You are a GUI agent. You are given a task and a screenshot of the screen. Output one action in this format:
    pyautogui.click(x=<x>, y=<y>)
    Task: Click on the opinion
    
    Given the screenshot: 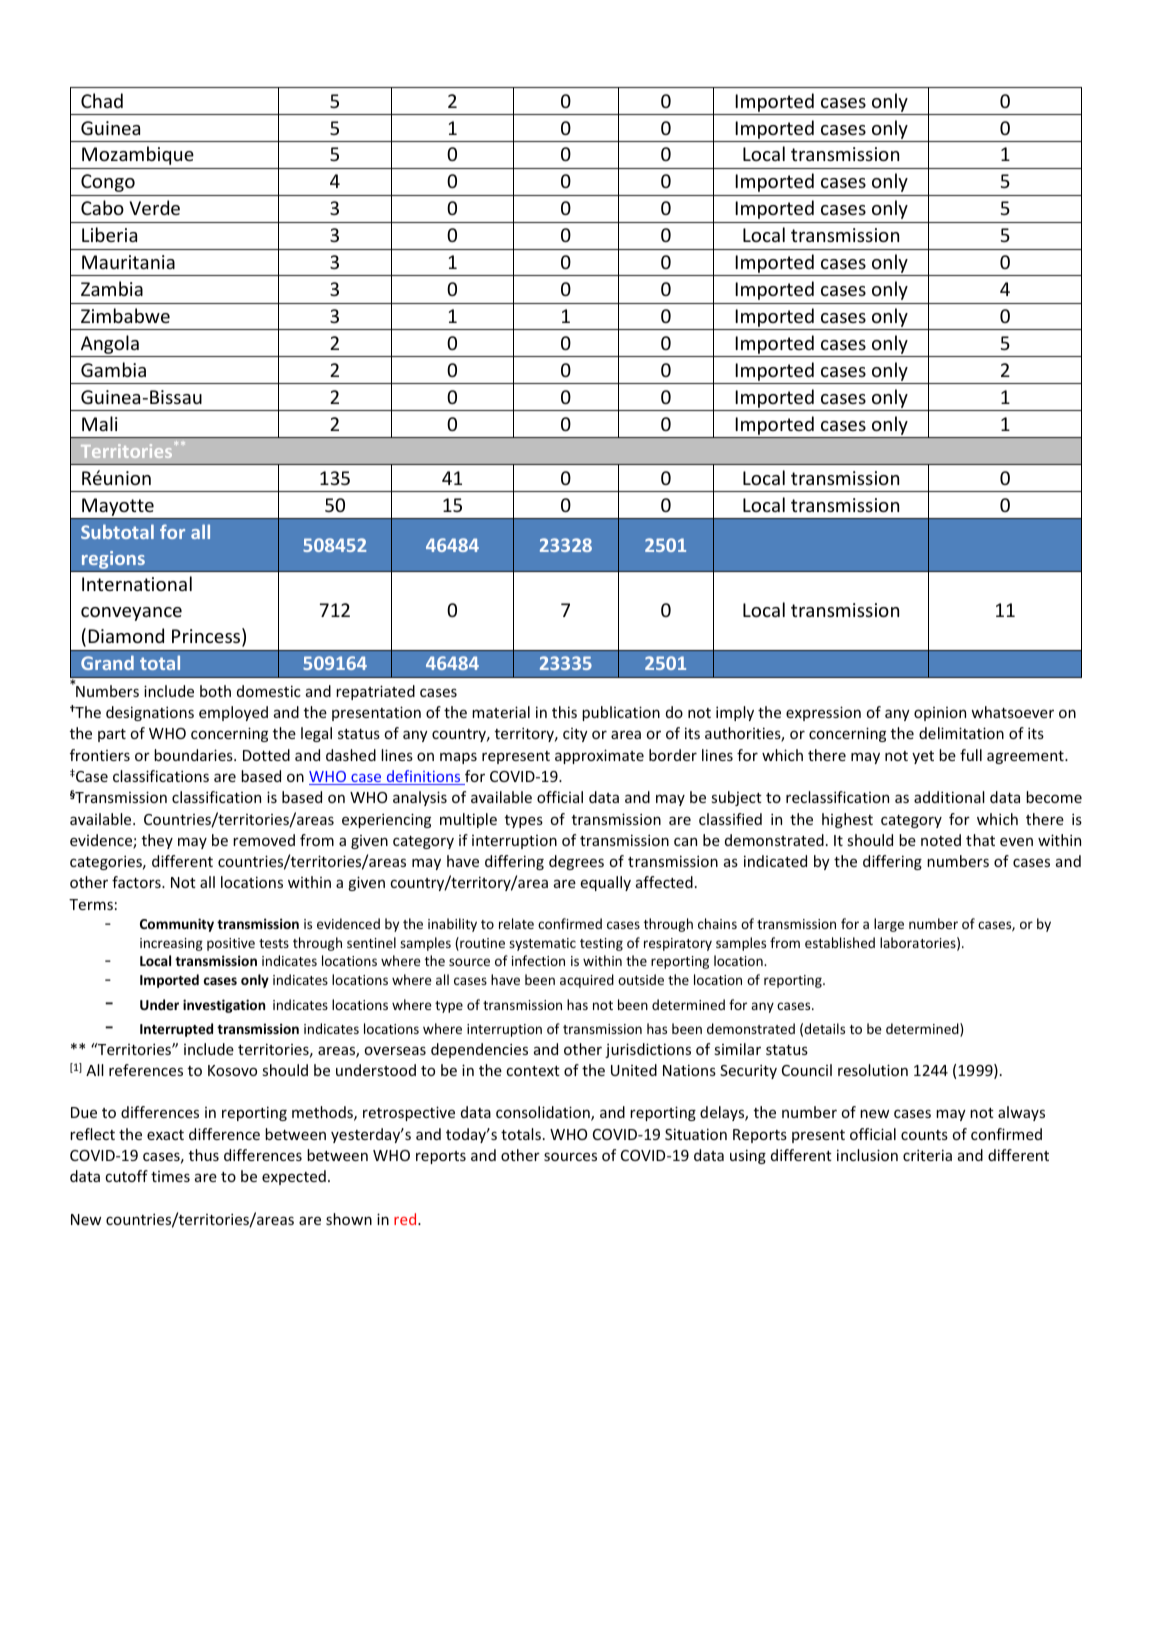 What is the action you would take?
    pyautogui.click(x=940, y=714)
